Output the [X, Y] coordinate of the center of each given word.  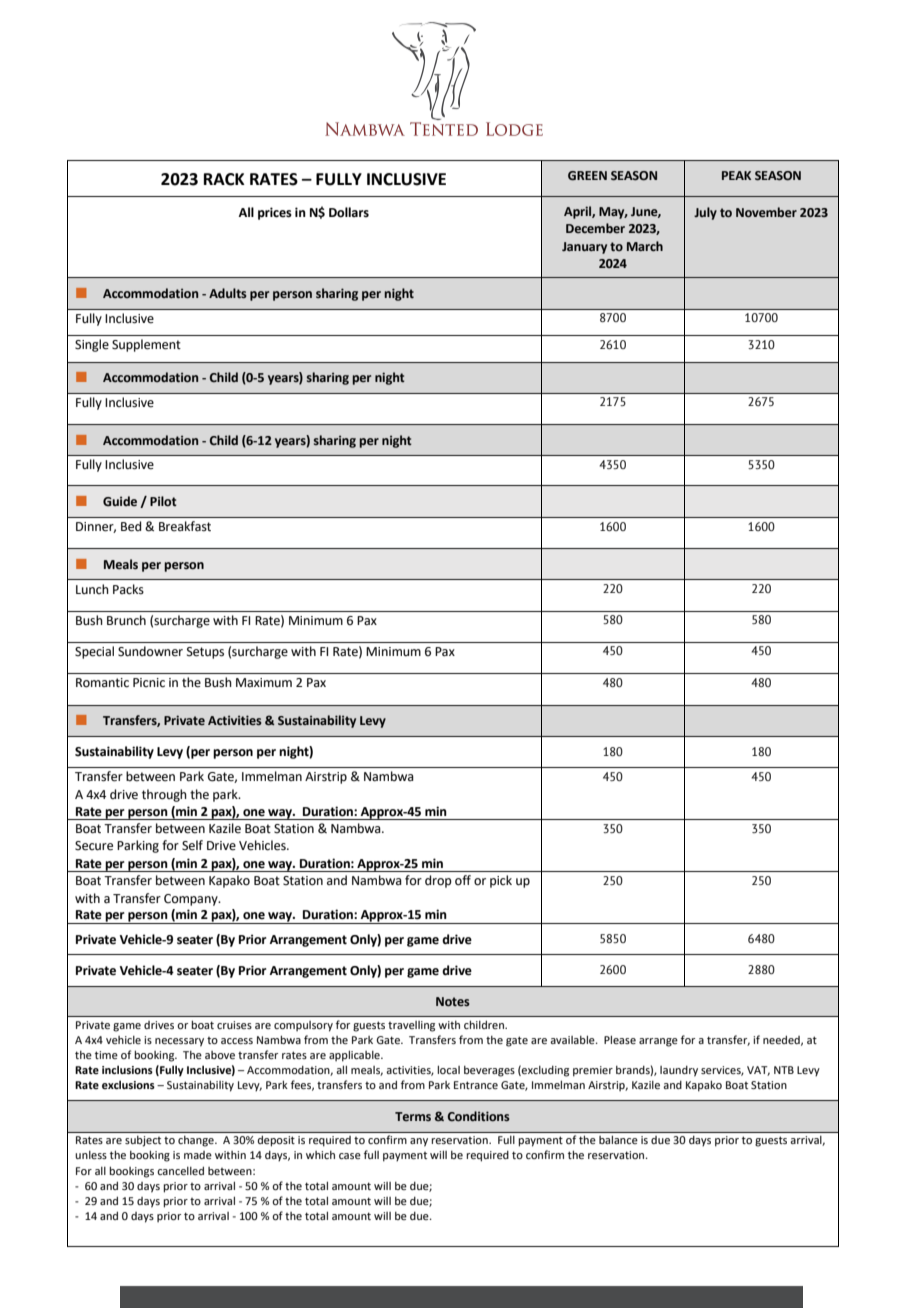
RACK [224, 179]
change [197, 1141]
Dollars [349, 212]
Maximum [264, 683]
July [705, 213]
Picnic [149, 683]
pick [501, 881]
